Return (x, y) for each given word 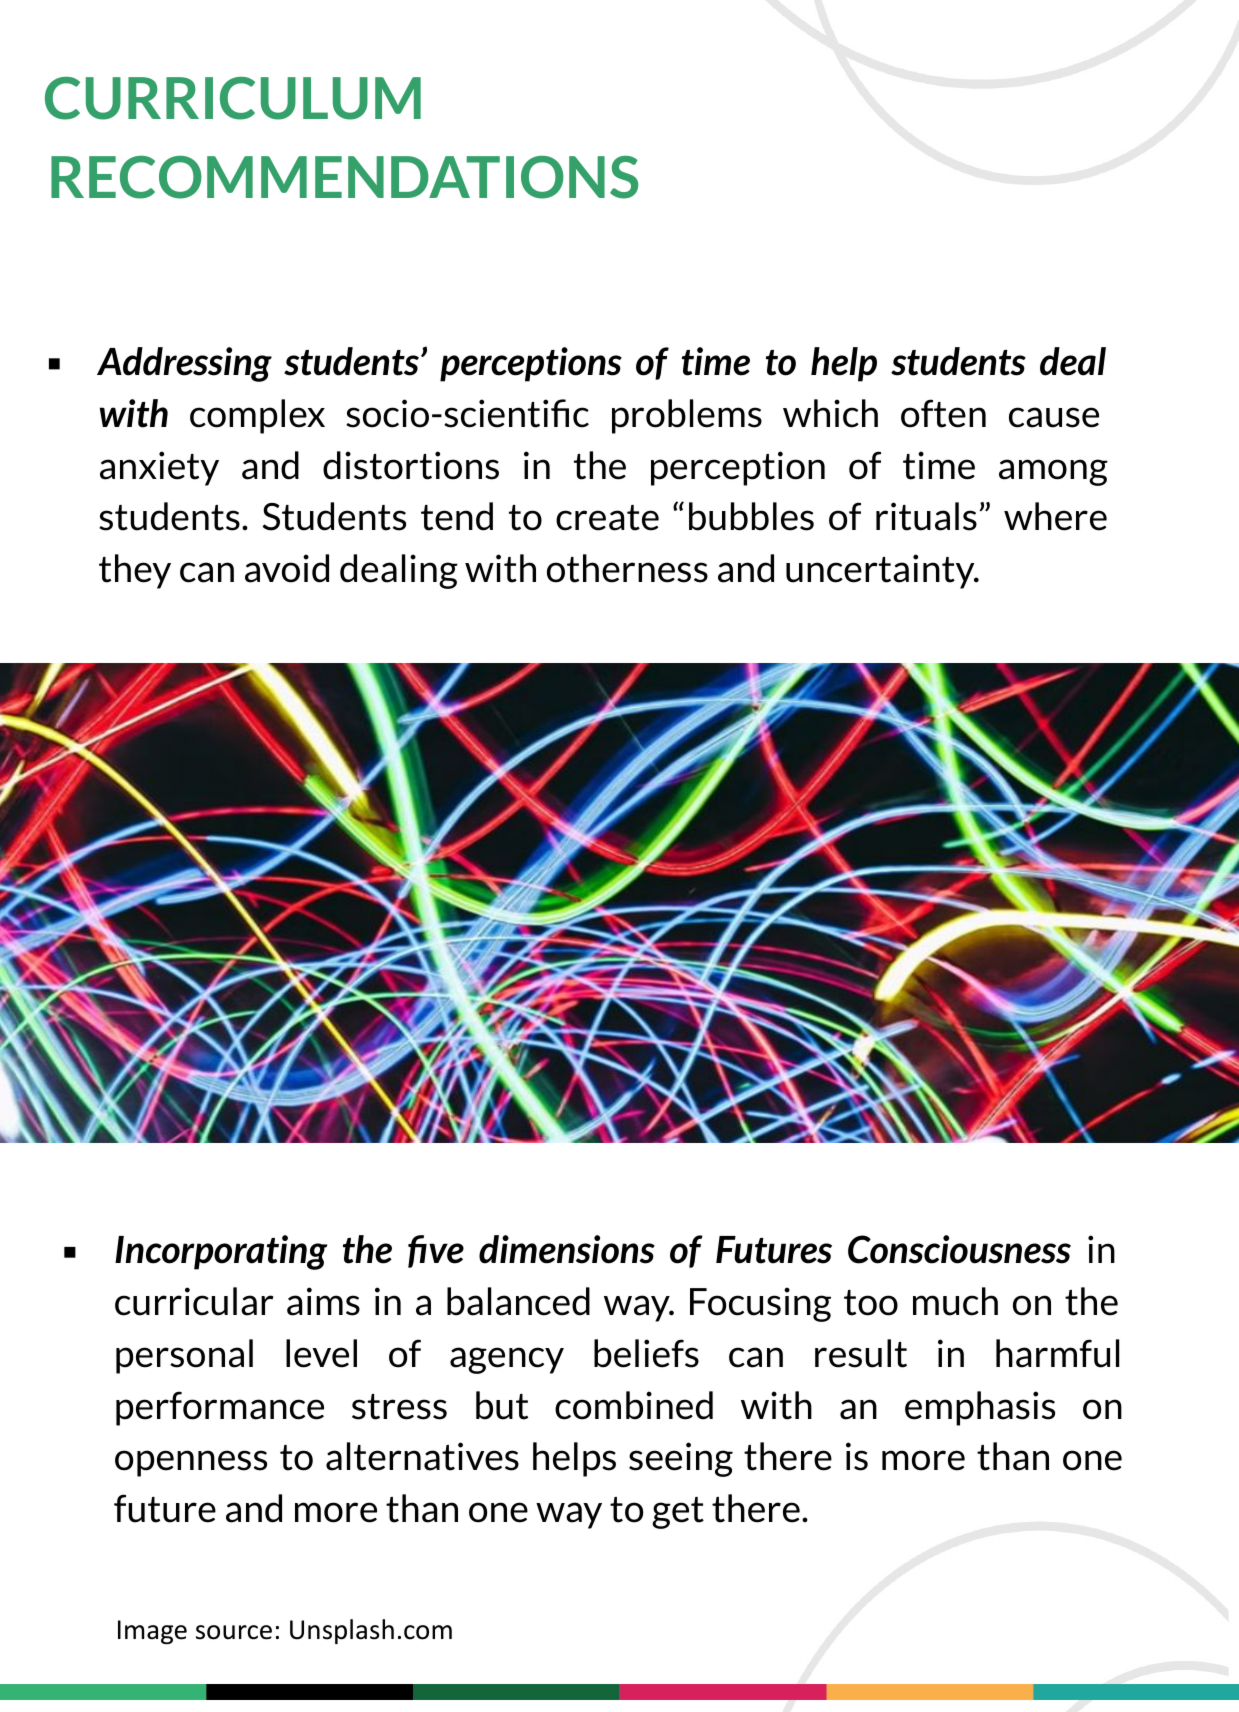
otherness (627, 568)
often (943, 413)
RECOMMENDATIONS (344, 177)
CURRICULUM (233, 98)
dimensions (567, 1249)
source (234, 1632)
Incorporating (221, 1252)
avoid (287, 568)
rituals (926, 516)
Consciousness (959, 1249)
